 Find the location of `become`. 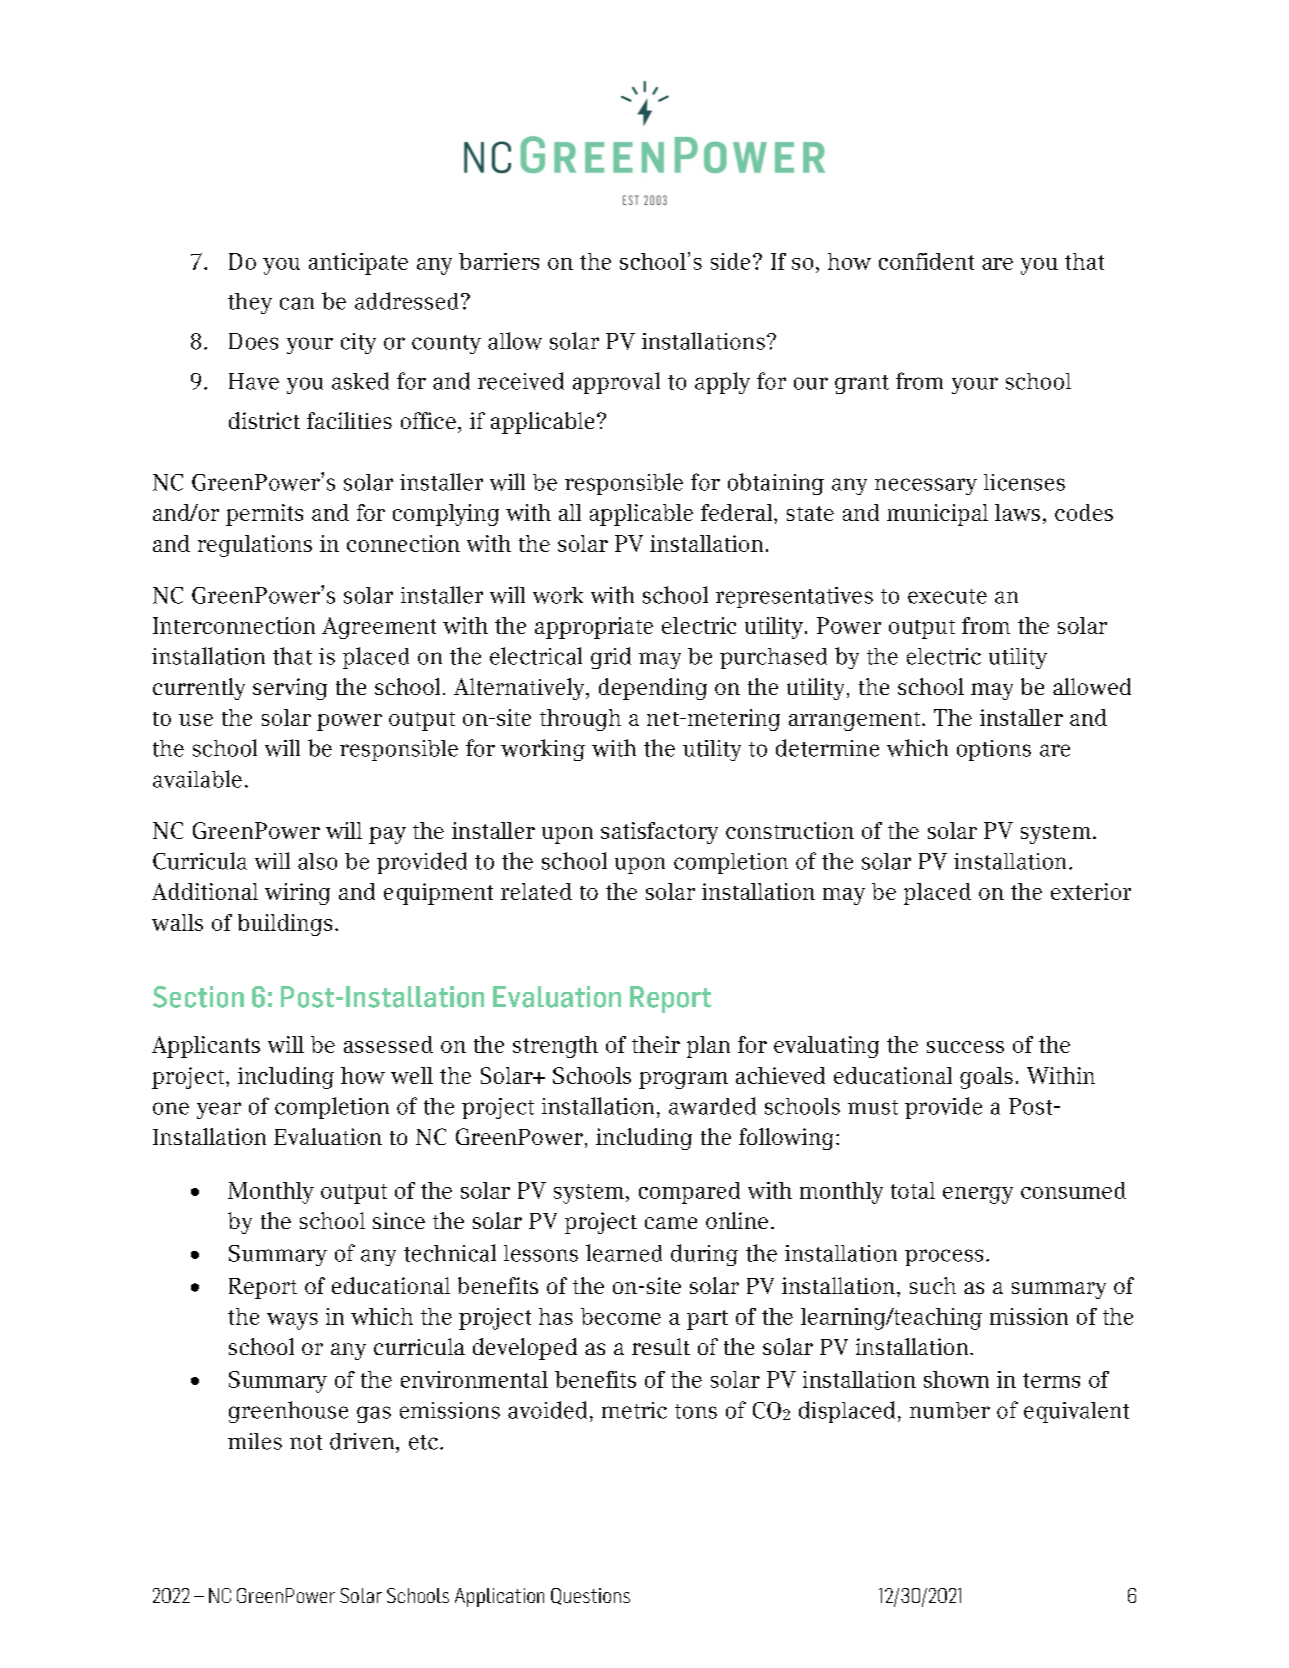

become is located at coordinates (621, 1316).
